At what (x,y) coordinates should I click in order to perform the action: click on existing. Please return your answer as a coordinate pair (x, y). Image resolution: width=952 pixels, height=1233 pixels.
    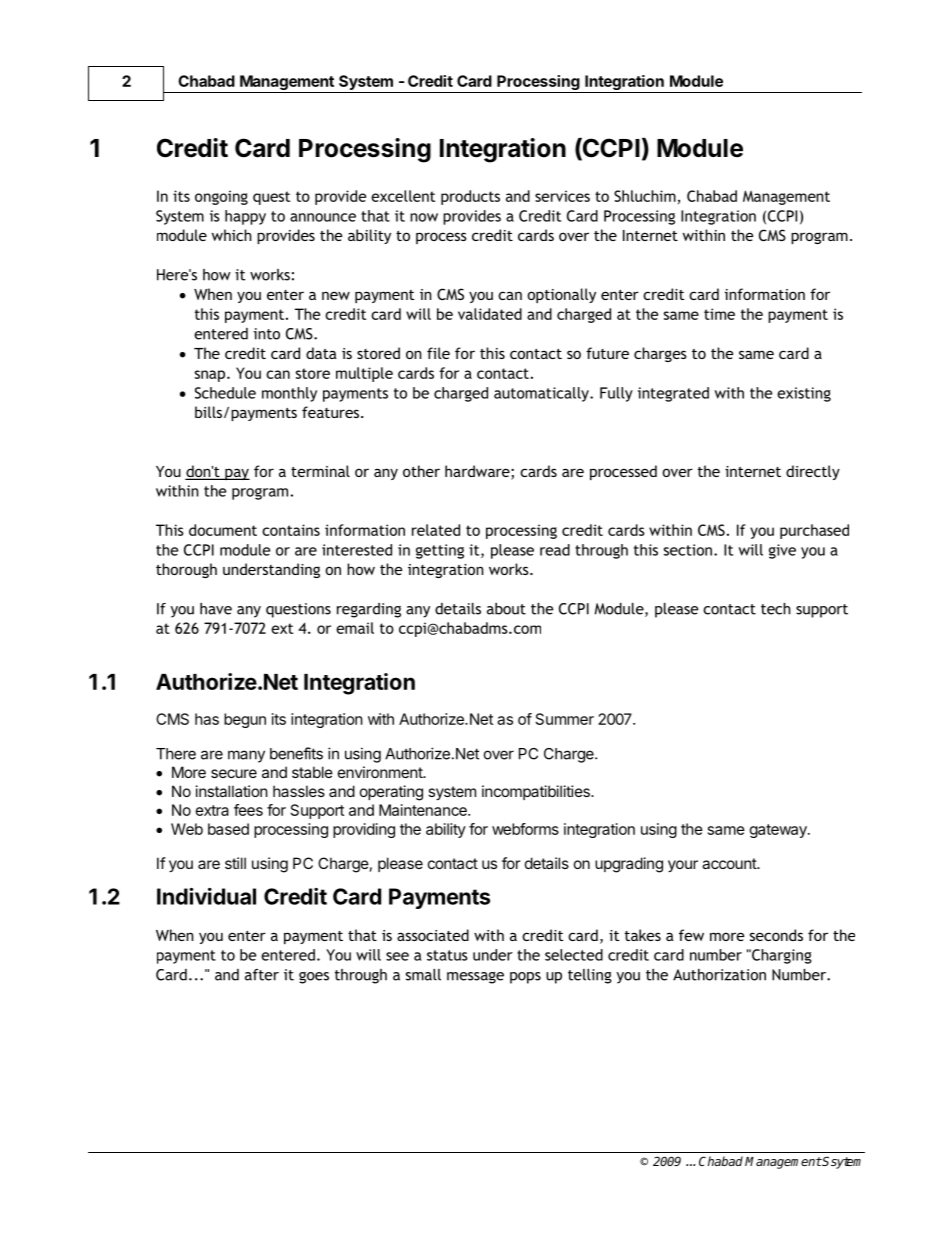
    Looking at the image, I should click on (804, 394).
